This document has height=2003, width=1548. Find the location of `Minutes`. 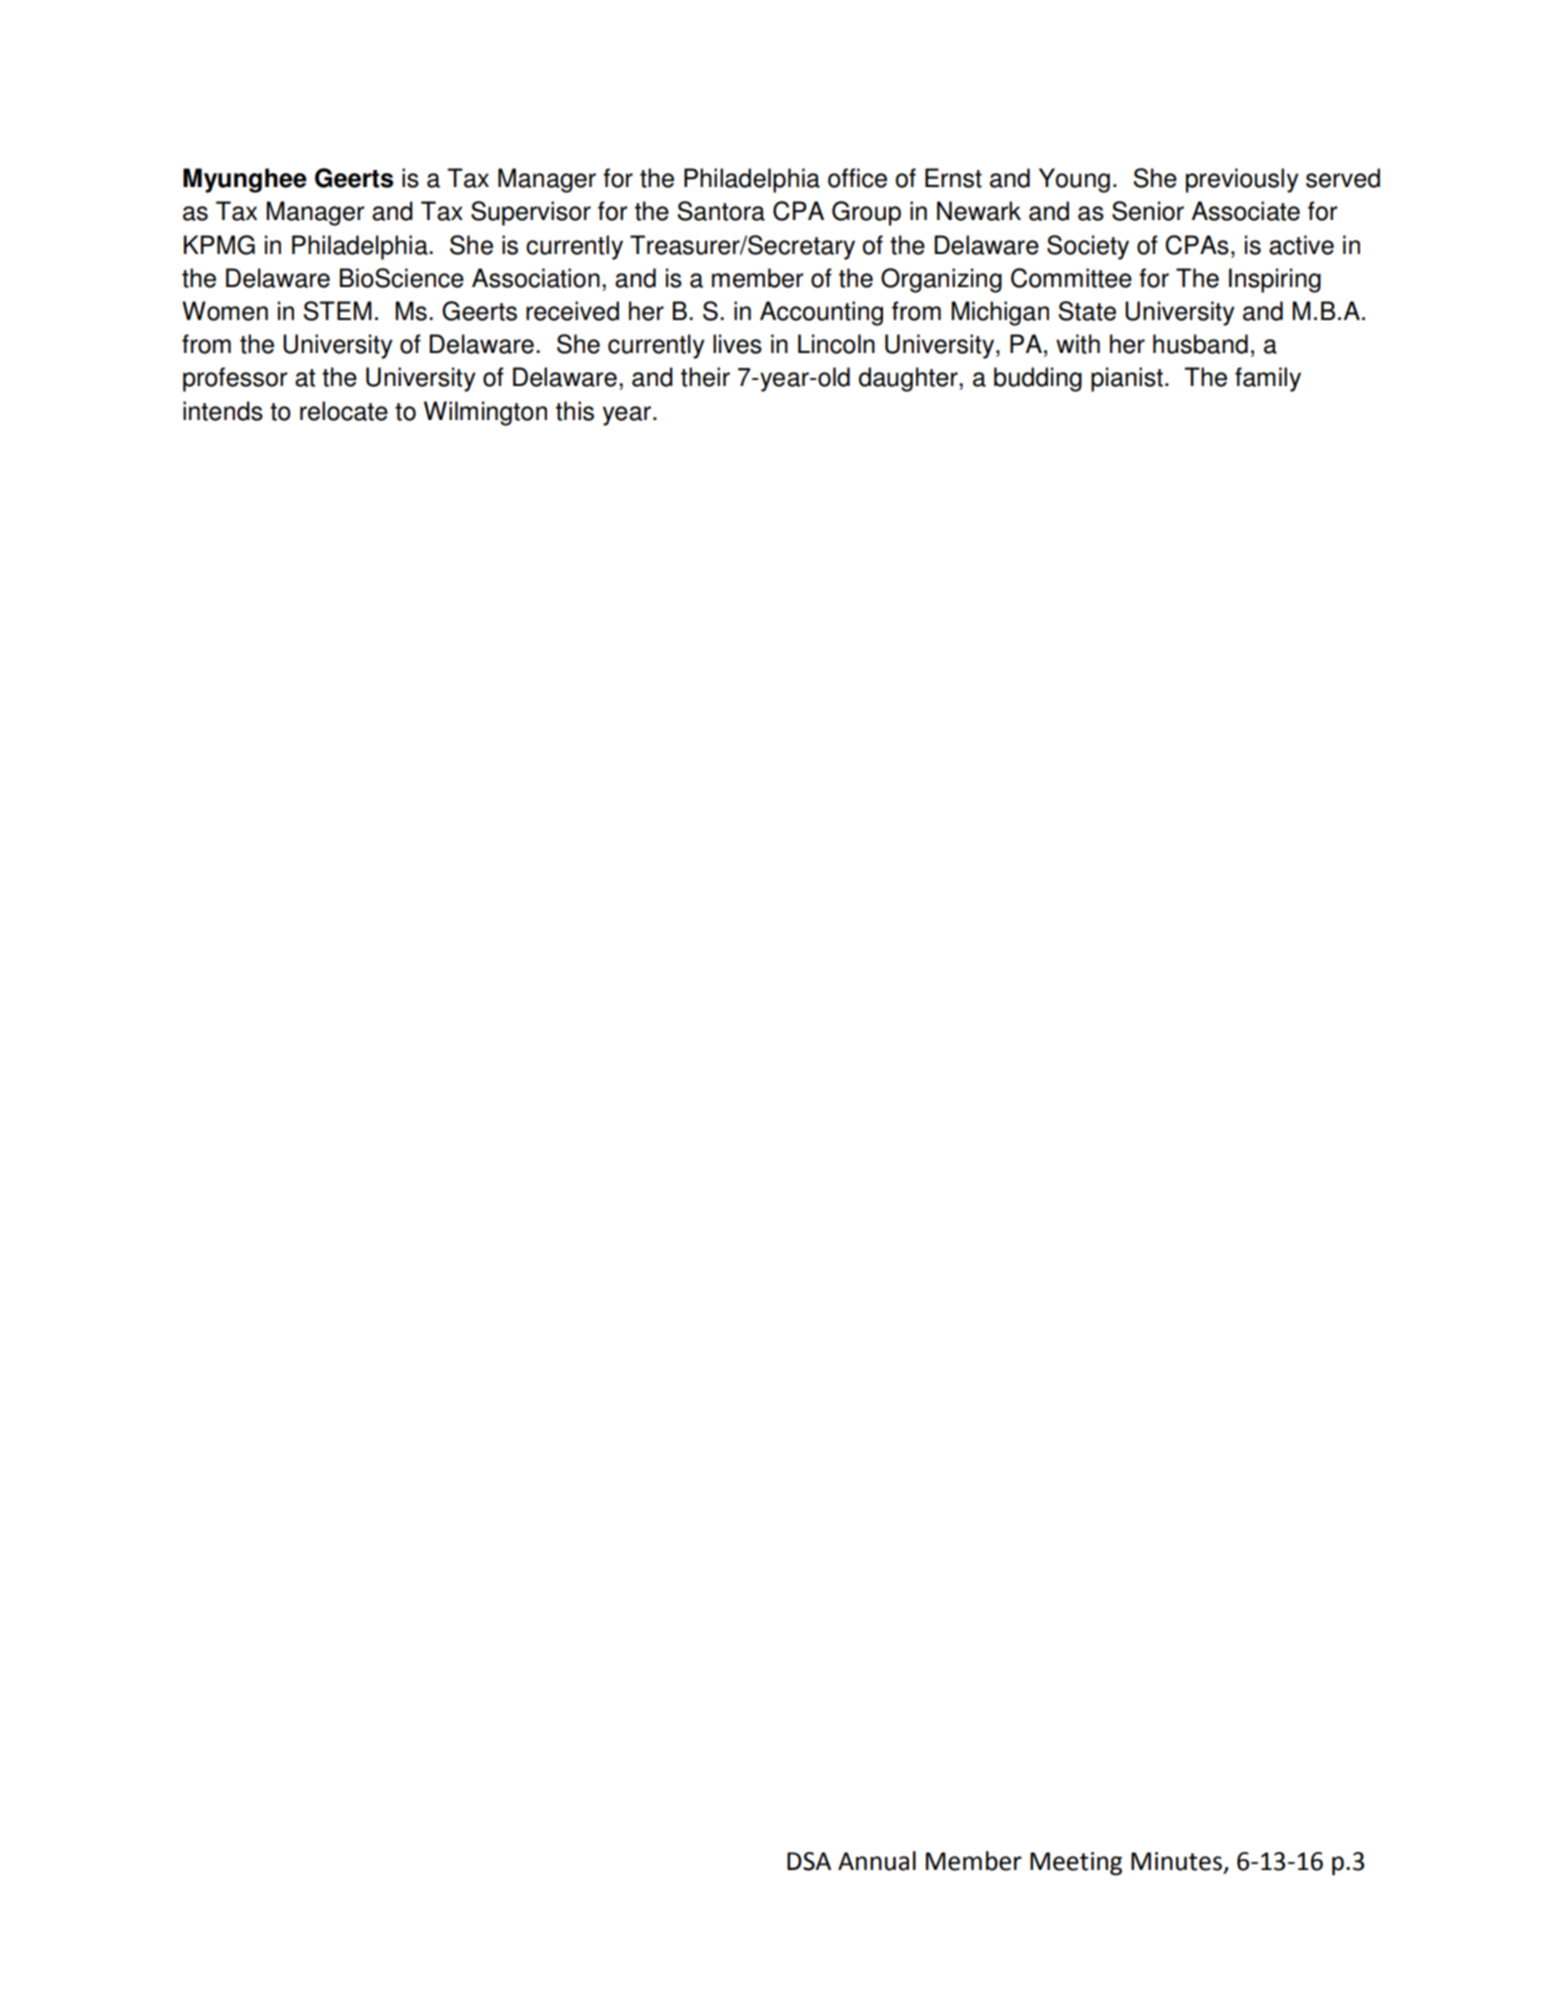

Minutes is located at coordinates (1178, 1862).
